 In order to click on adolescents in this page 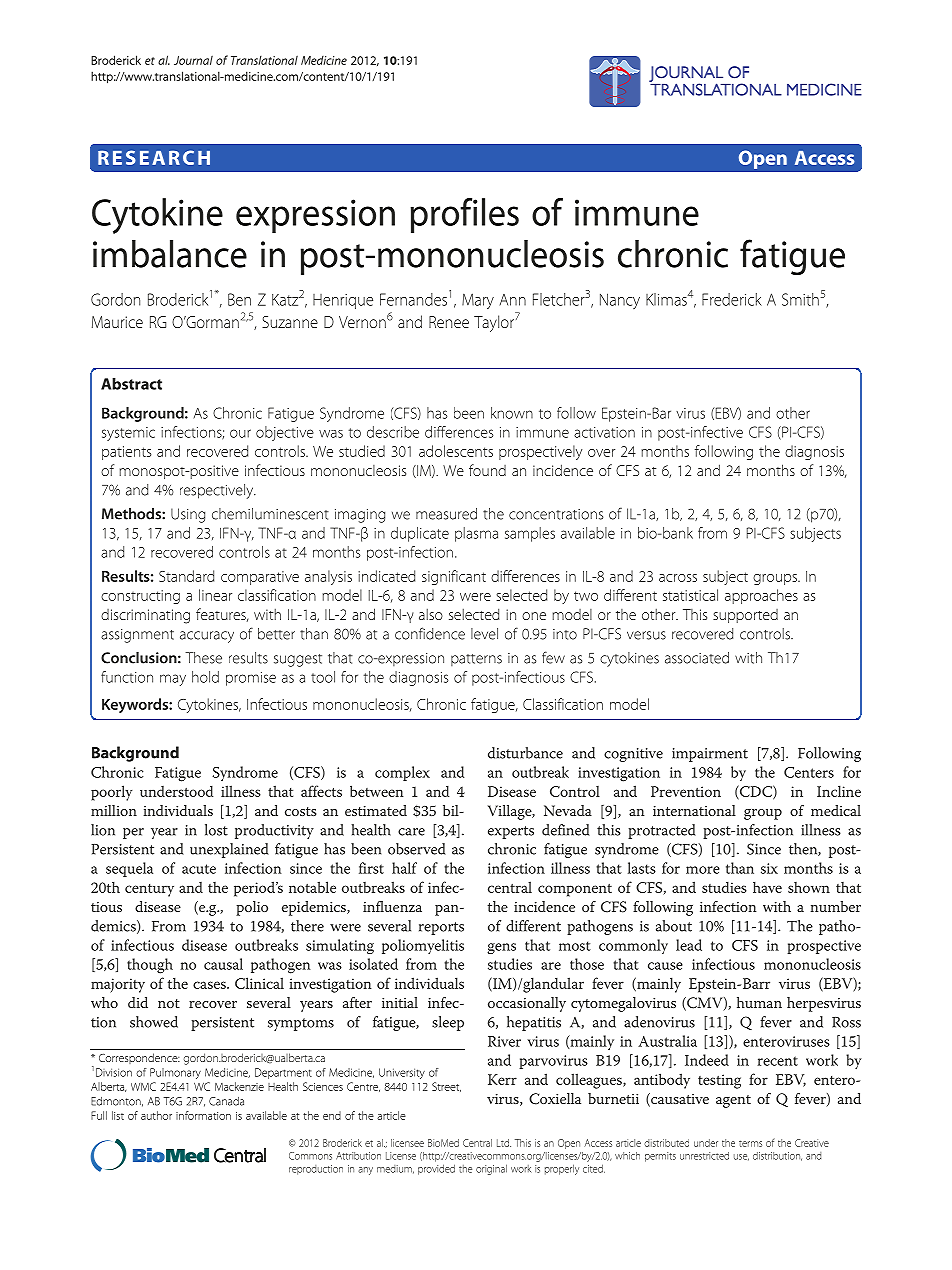, I will do `click(456, 451)`.
